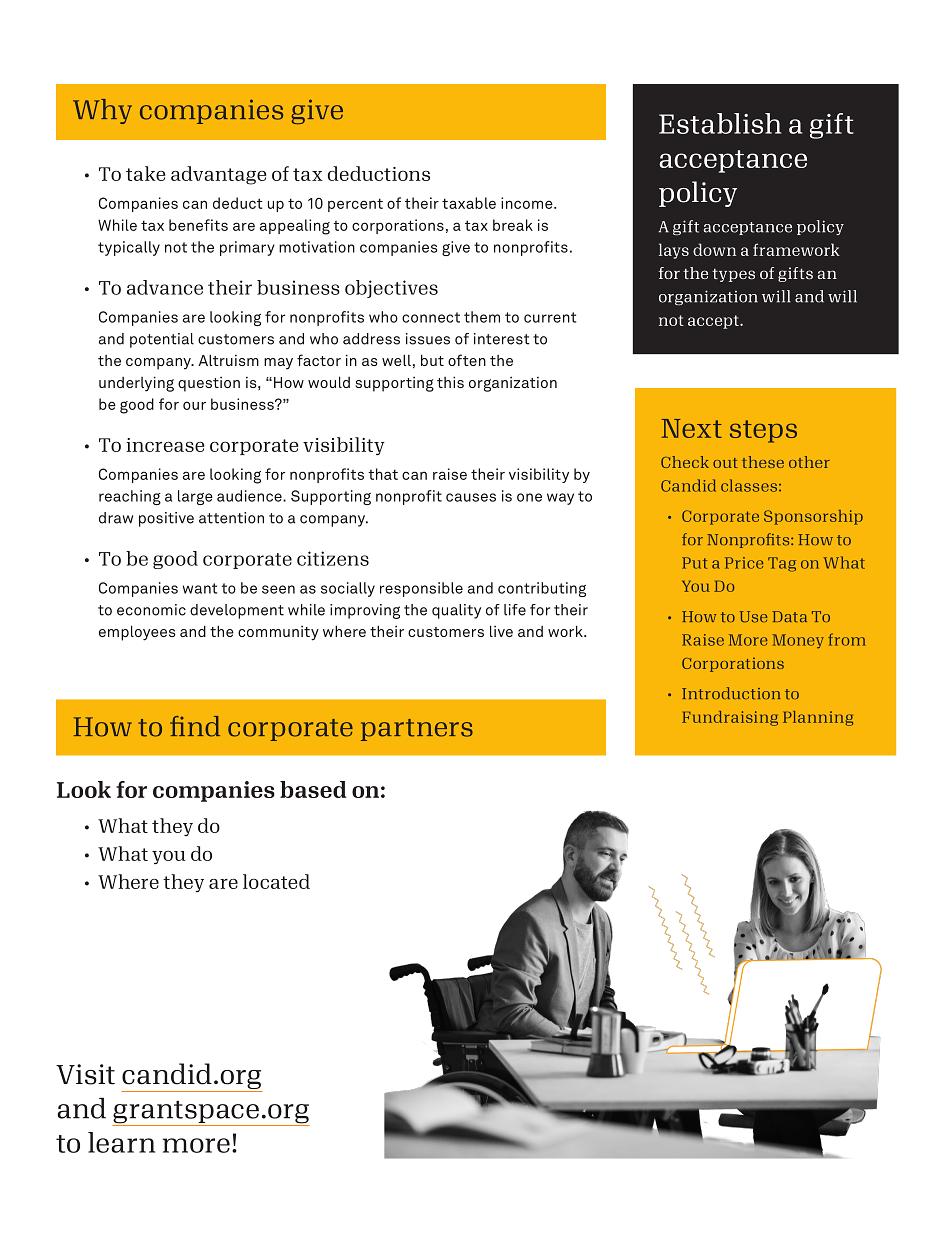  I want to click on this, so click(450, 382).
